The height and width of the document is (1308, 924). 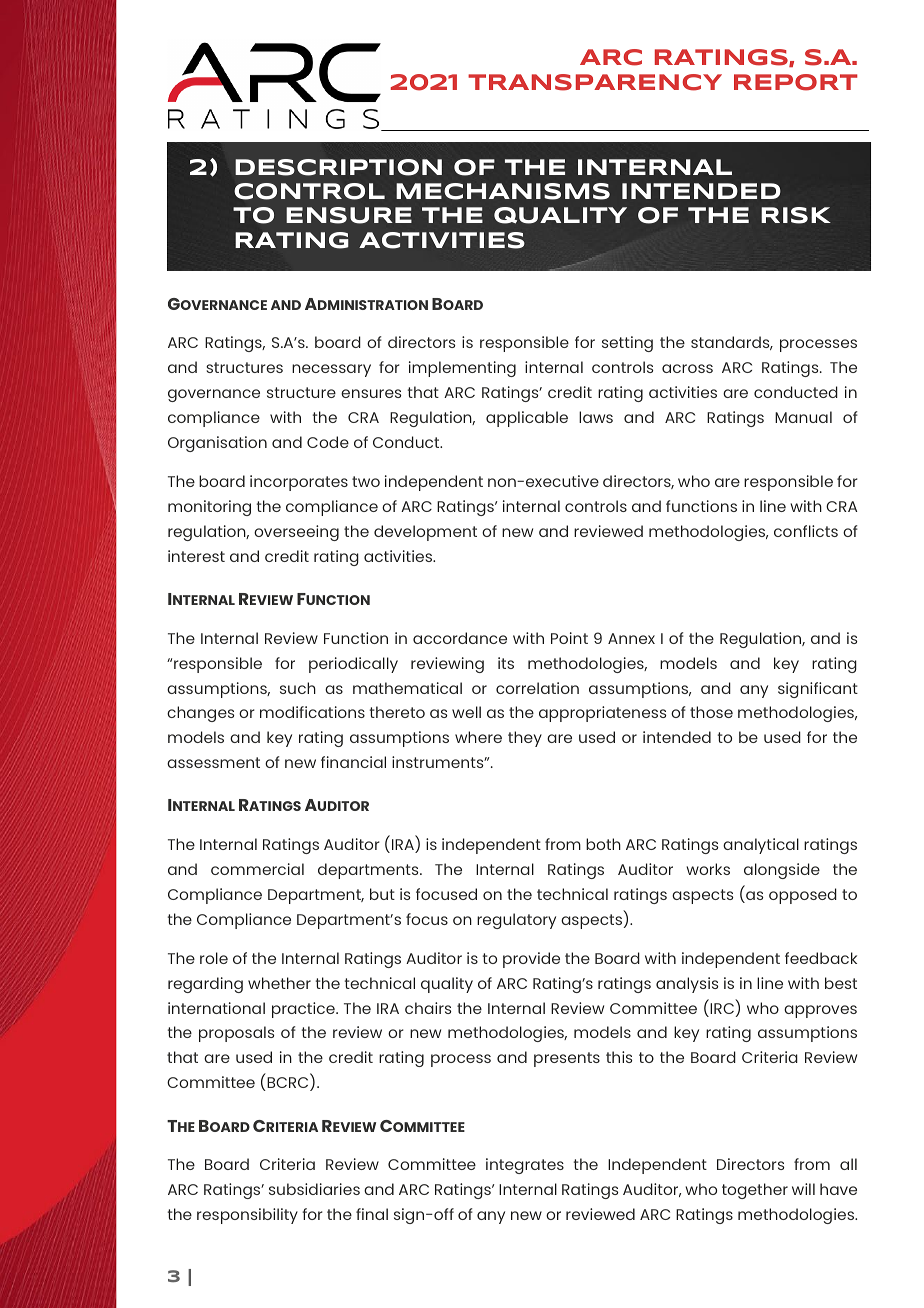 I want to click on analytical, so click(x=761, y=846).
